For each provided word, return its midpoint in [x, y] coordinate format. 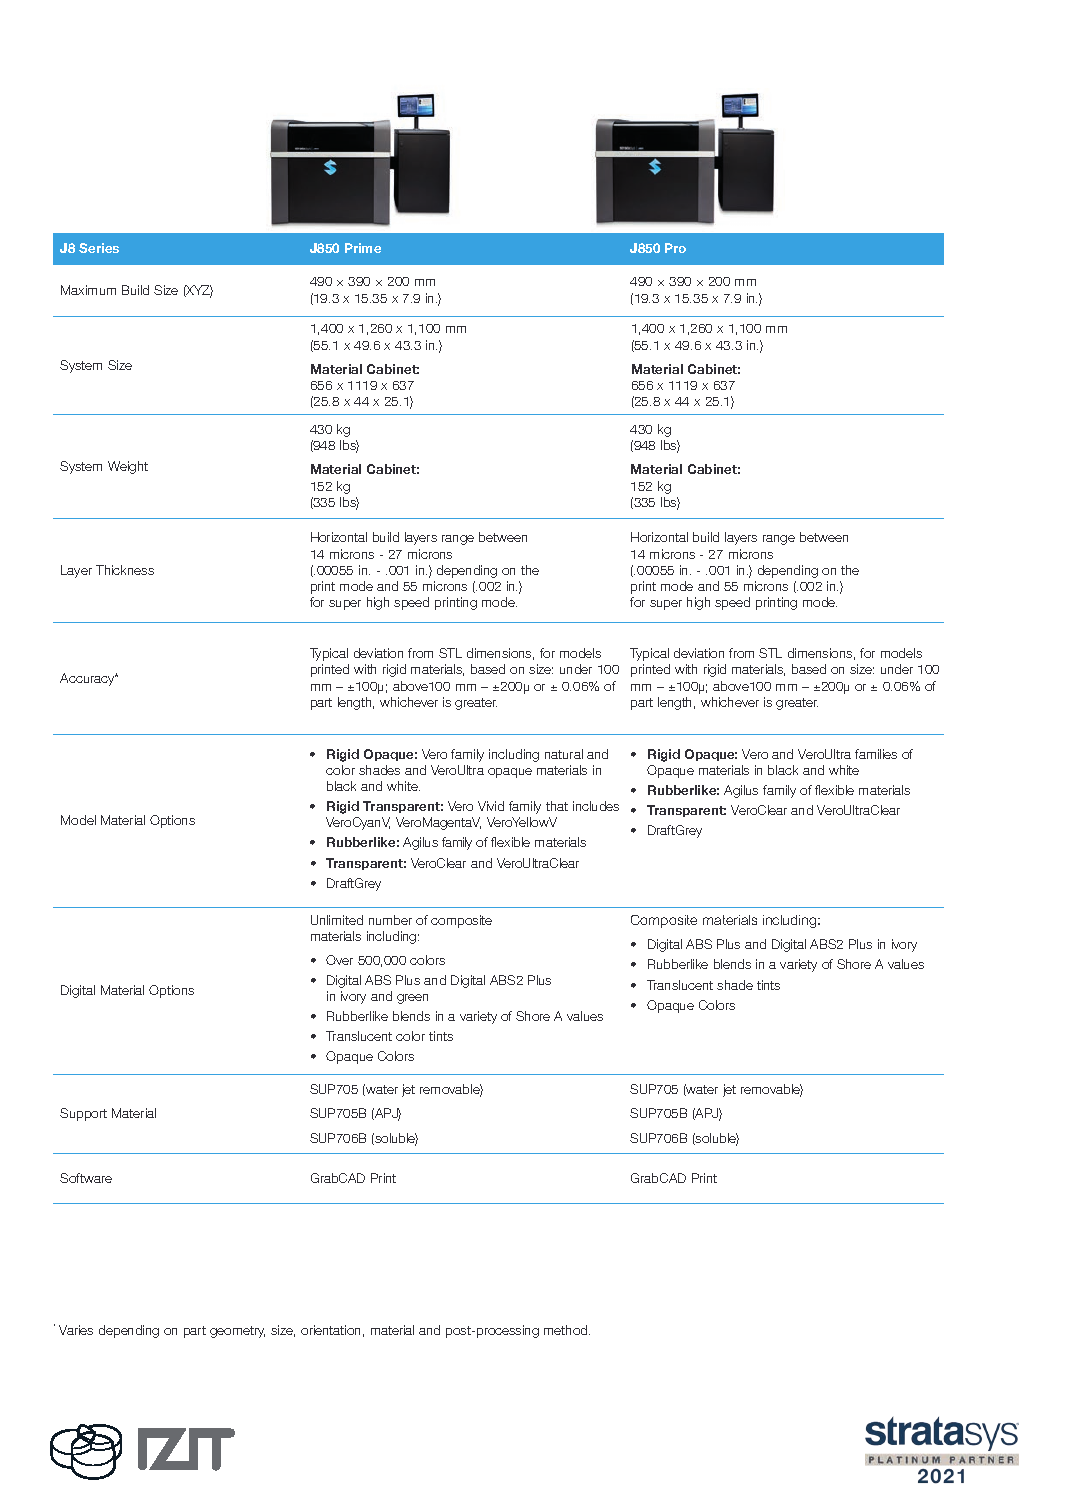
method [567, 1330]
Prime [363, 248]
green [412, 999]
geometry [237, 1332]
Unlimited [337, 920]
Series [99, 248]
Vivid [491, 806]
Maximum [88, 290]
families [876, 754]
